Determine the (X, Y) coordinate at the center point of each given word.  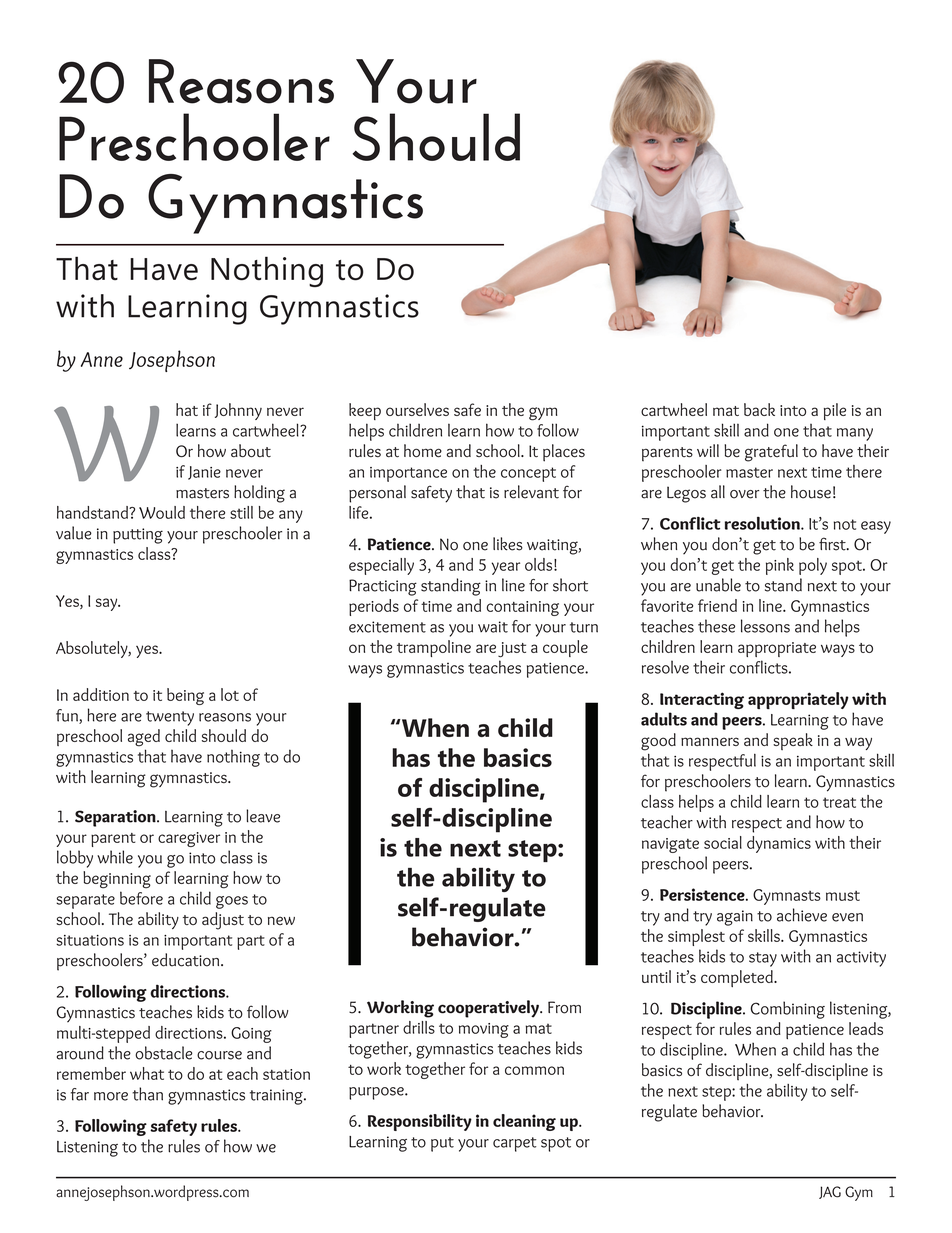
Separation (116, 818)
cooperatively (489, 1009)
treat (839, 802)
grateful (771, 453)
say (108, 604)
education (187, 960)
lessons (765, 626)
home (423, 451)
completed (738, 978)
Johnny (238, 411)
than (147, 1094)
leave (263, 816)
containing (523, 608)
